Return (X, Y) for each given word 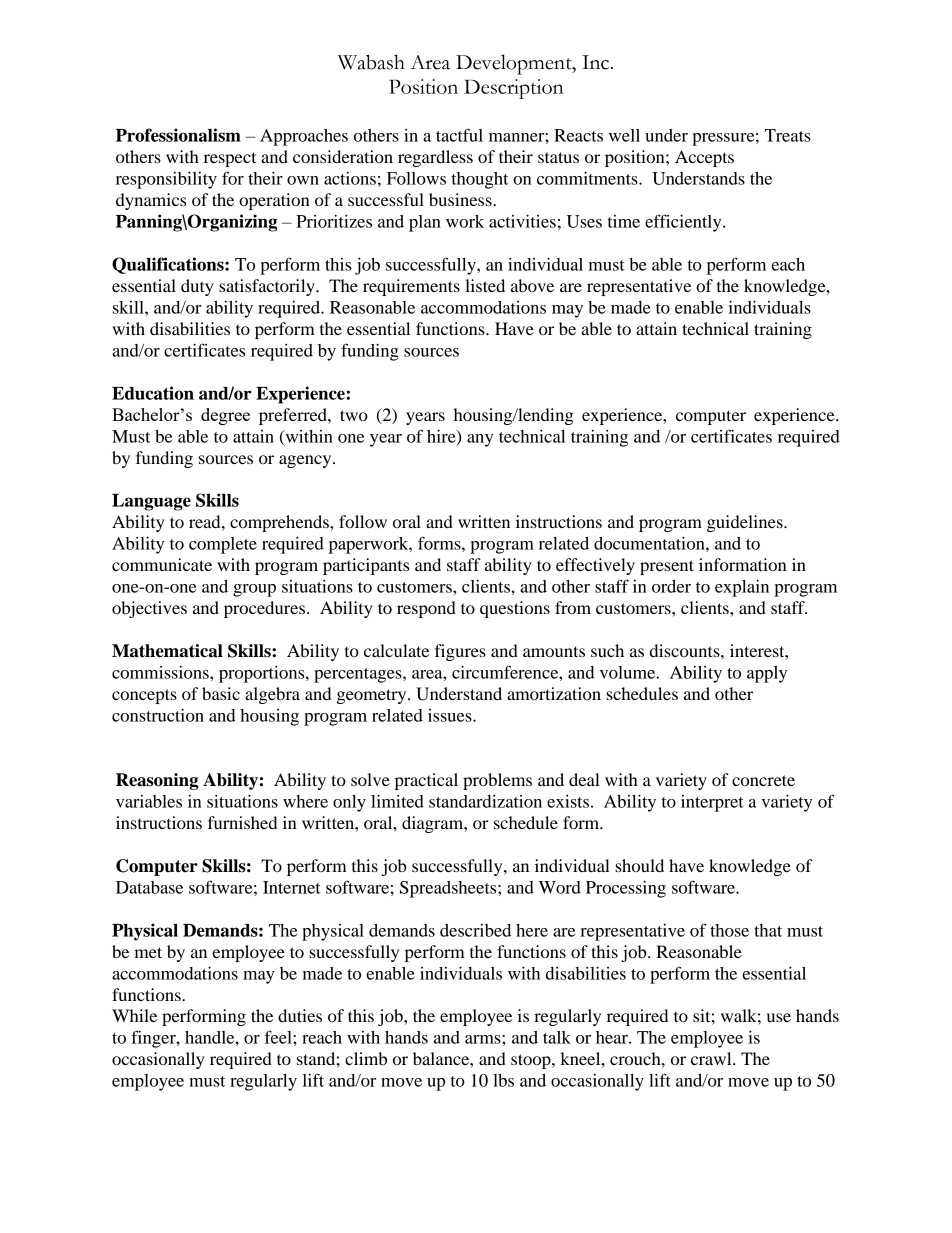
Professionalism (178, 135)
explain (742, 588)
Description (514, 89)
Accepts (704, 158)
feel (279, 1037)
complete (223, 545)
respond (426, 609)
